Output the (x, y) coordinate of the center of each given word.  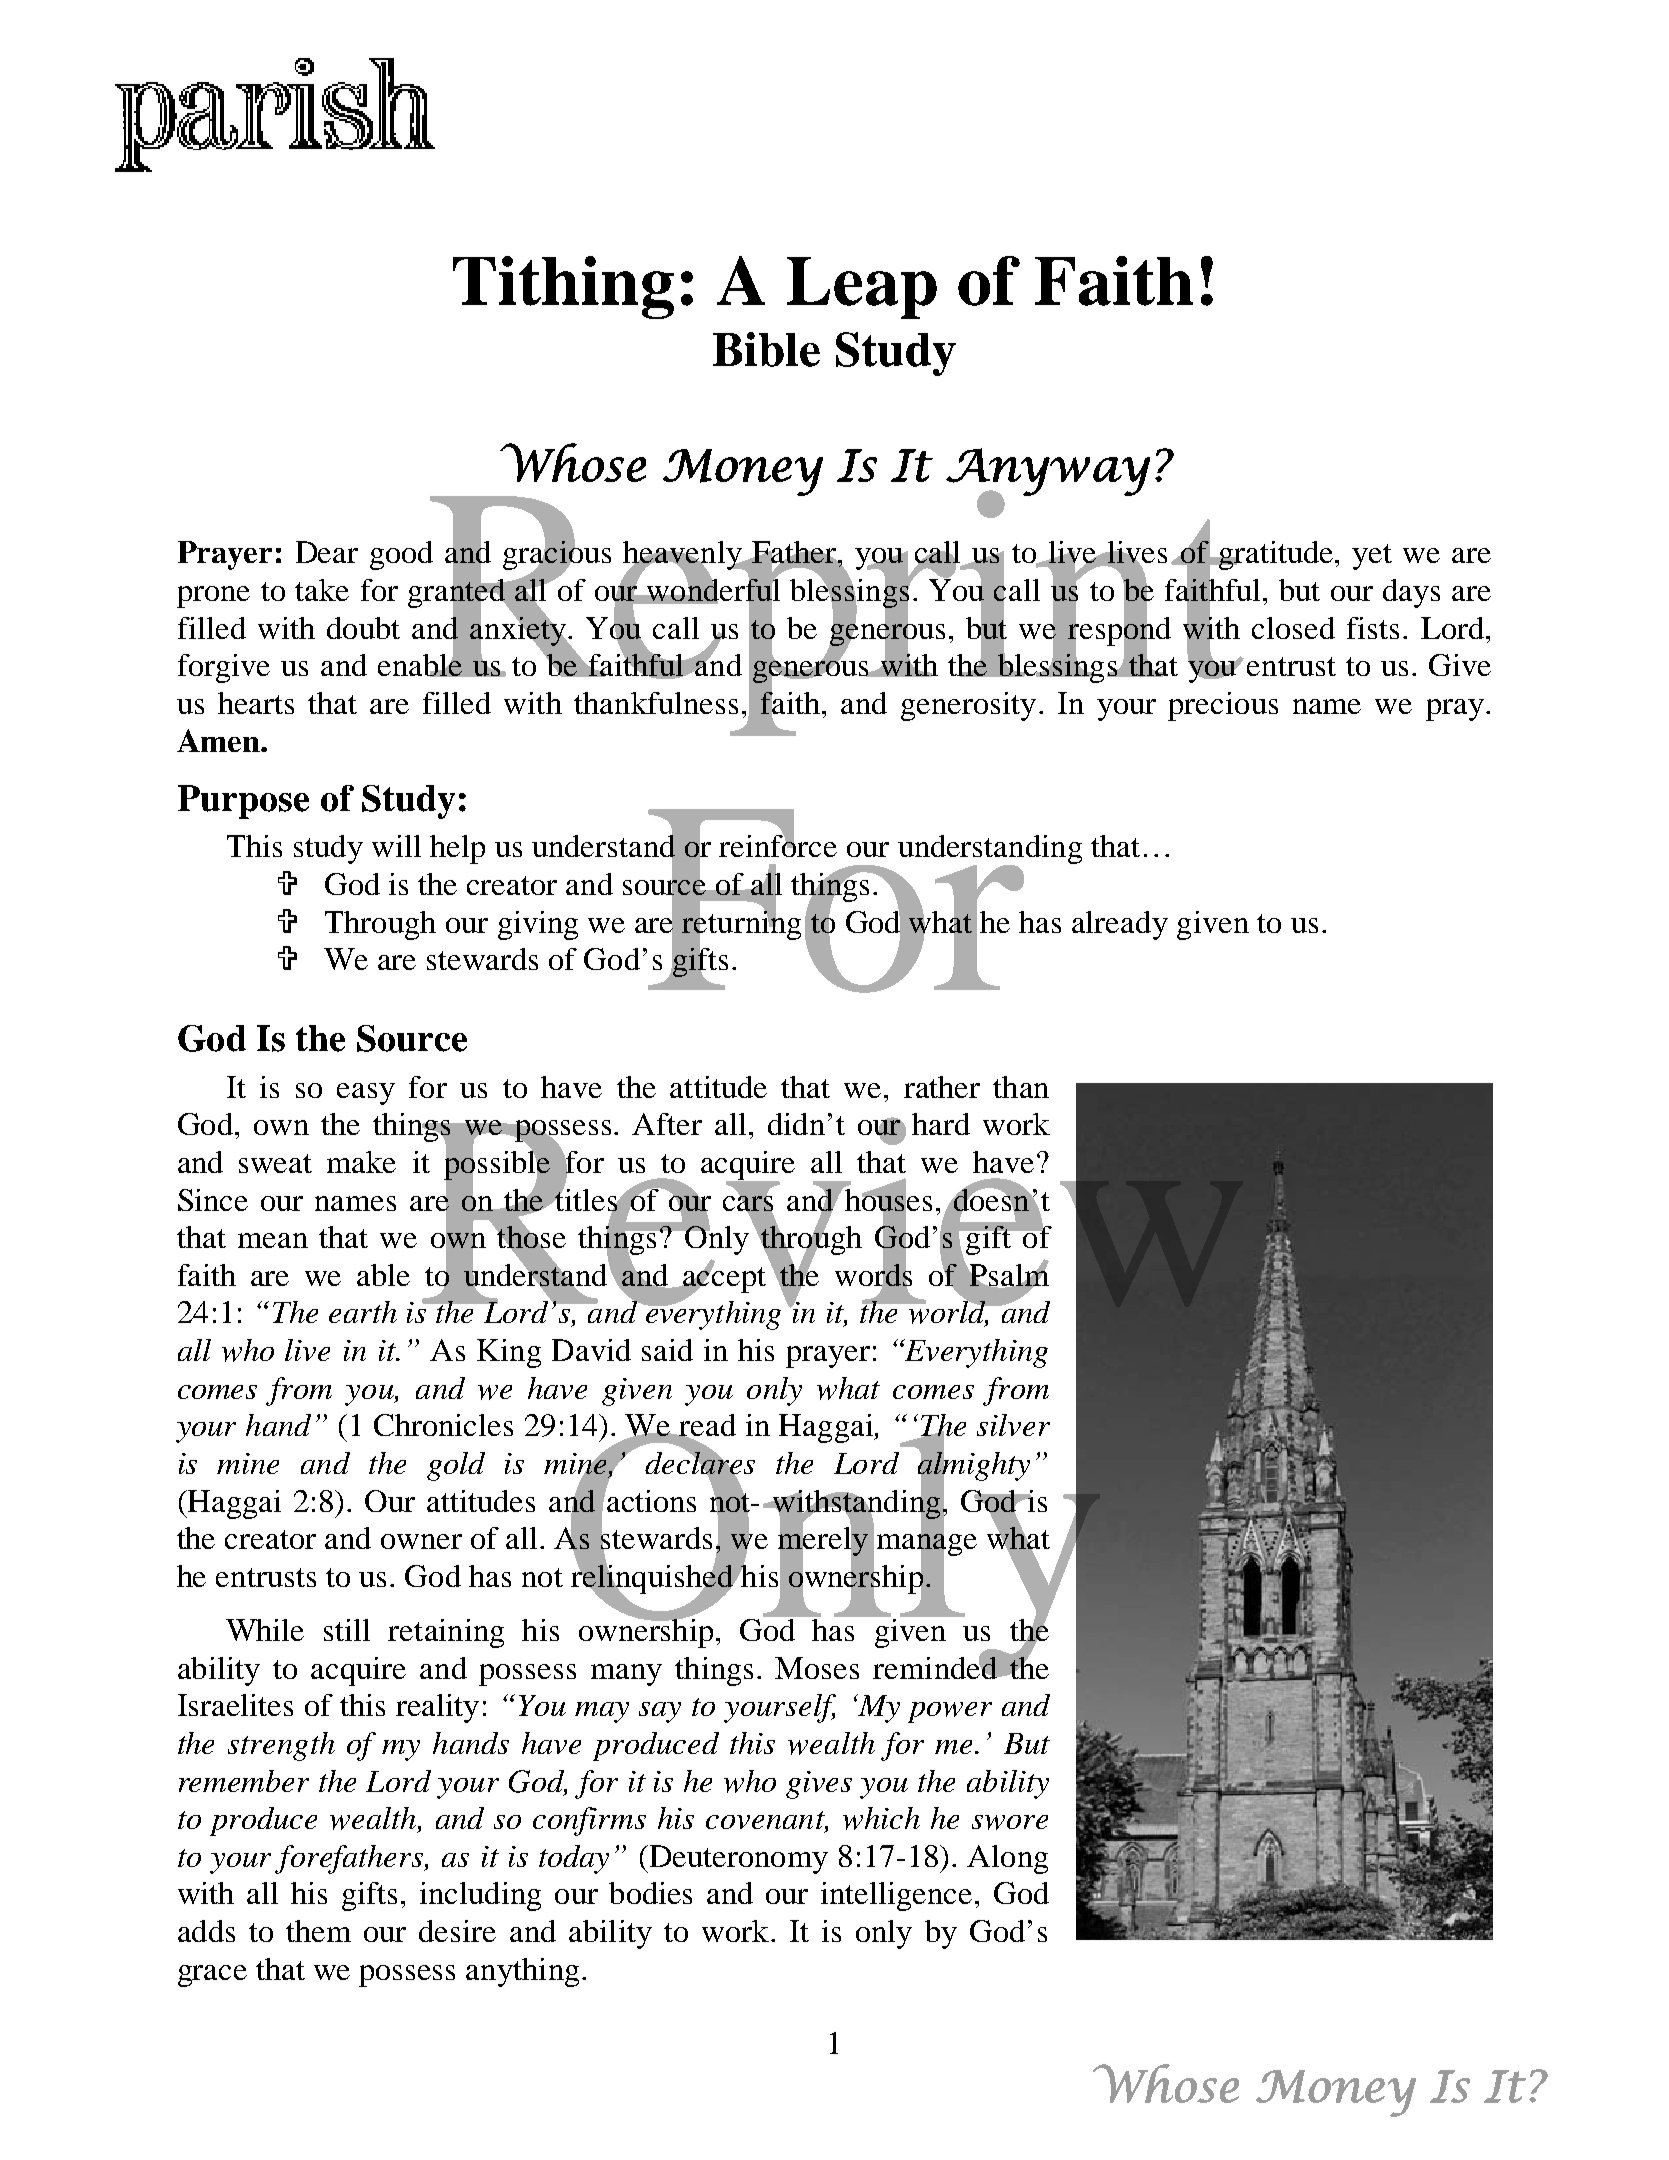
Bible (766, 349)
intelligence (896, 1896)
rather (942, 1087)
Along (1007, 1859)
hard (941, 1124)
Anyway (1048, 473)
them (318, 1931)
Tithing (563, 287)
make (361, 1162)
